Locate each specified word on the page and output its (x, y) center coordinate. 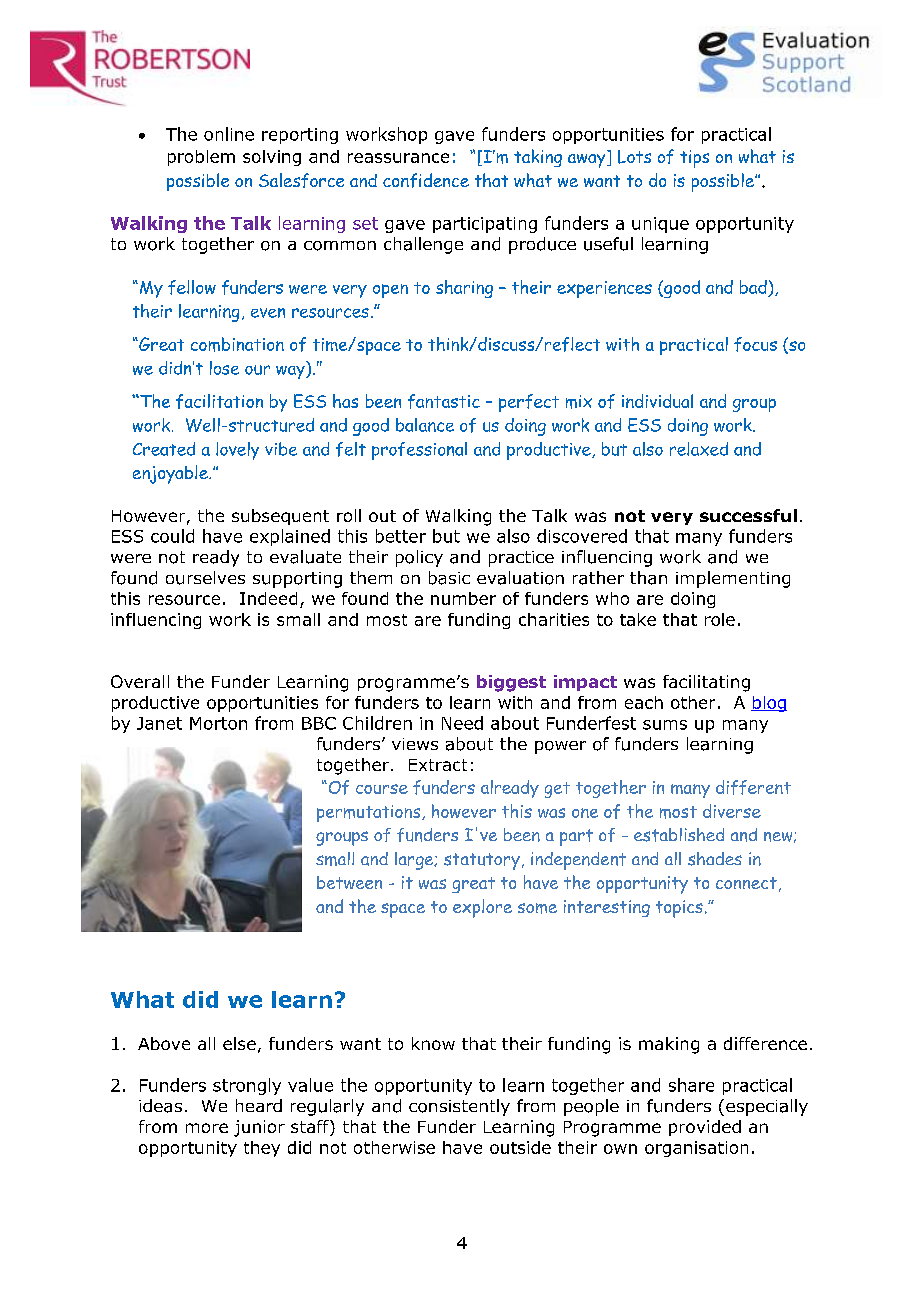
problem (201, 158)
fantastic (444, 401)
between (349, 882)
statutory (482, 861)
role (720, 619)
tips (694, 159)
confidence (426, 180)
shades (715, 859)
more (207, 1128)
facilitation (219, 401)
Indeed (268, 598)
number (463, 598)
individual (657, 401)
